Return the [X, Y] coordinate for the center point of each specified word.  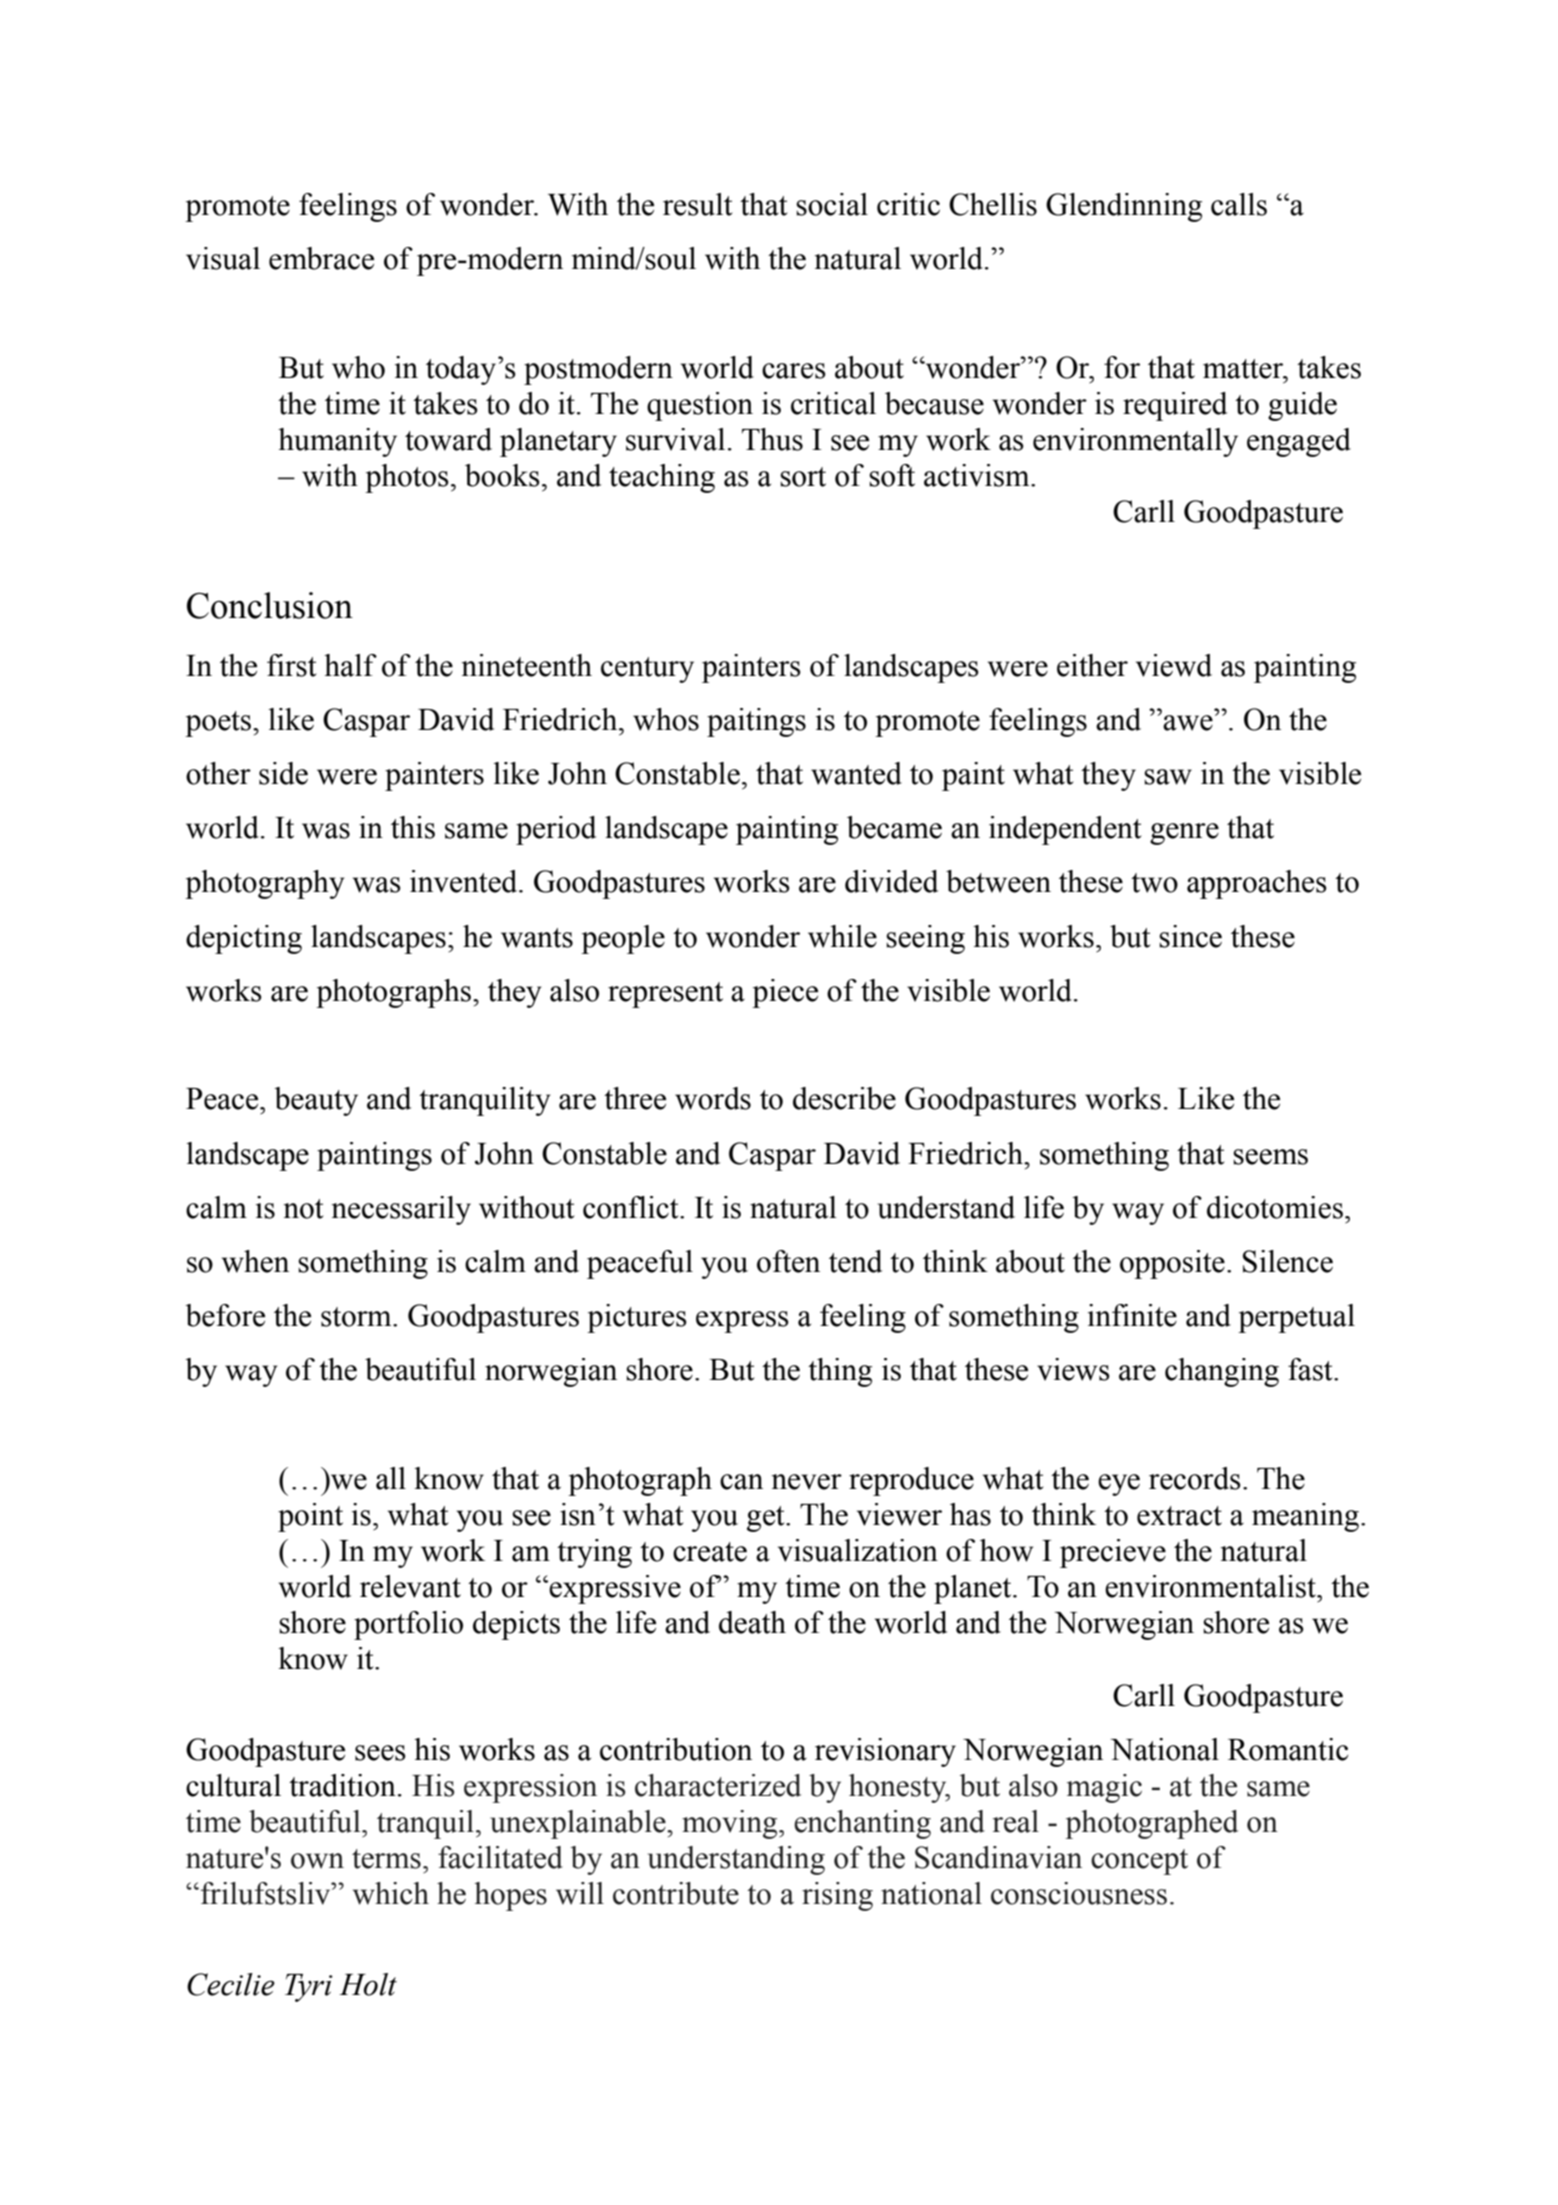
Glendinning [1124, 207]
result [697, 204]
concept [1139, 1862]
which [391, 1893]
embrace [321, 258]
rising [837, 1896]
